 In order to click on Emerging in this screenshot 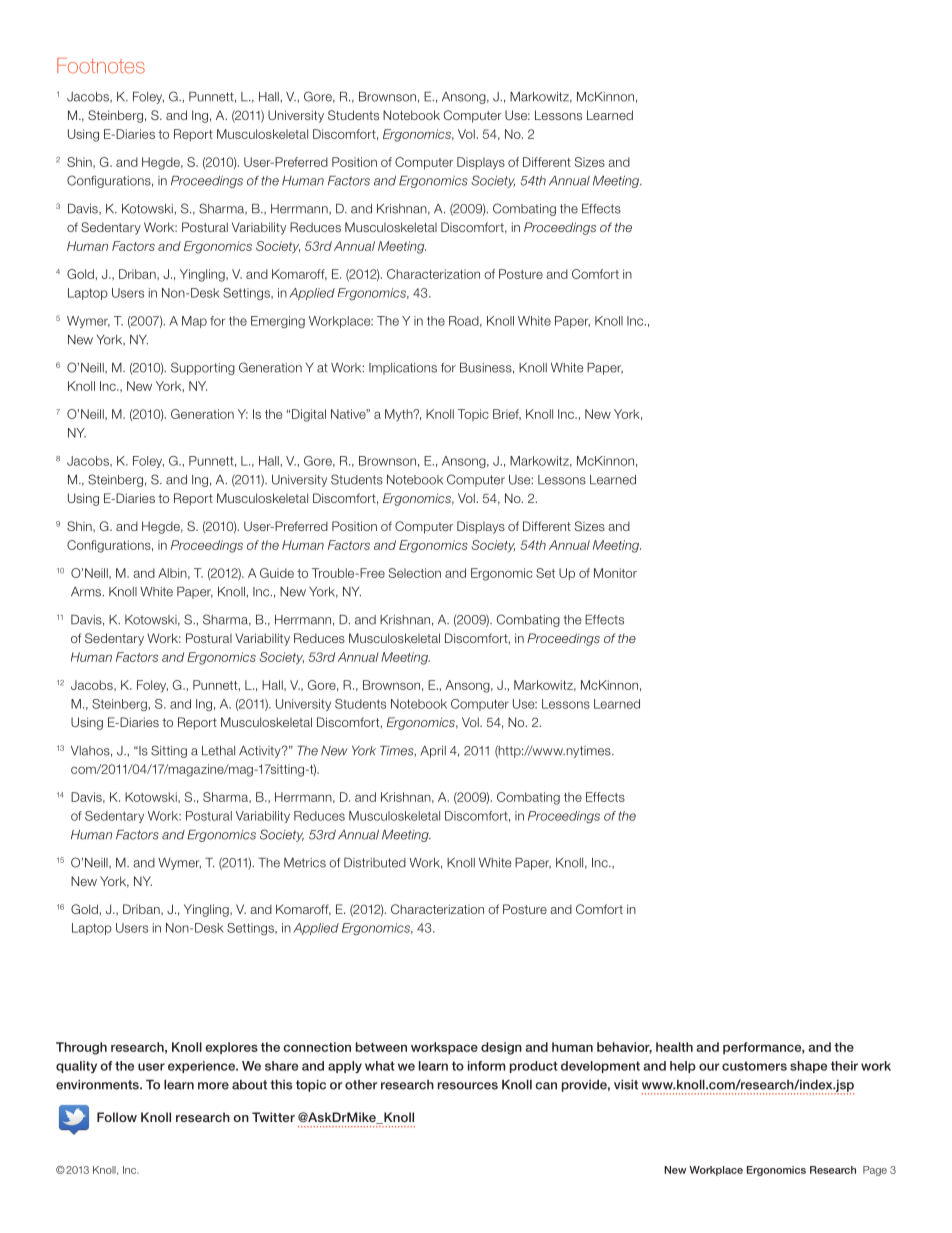, I will do `click(278, 322)`.
